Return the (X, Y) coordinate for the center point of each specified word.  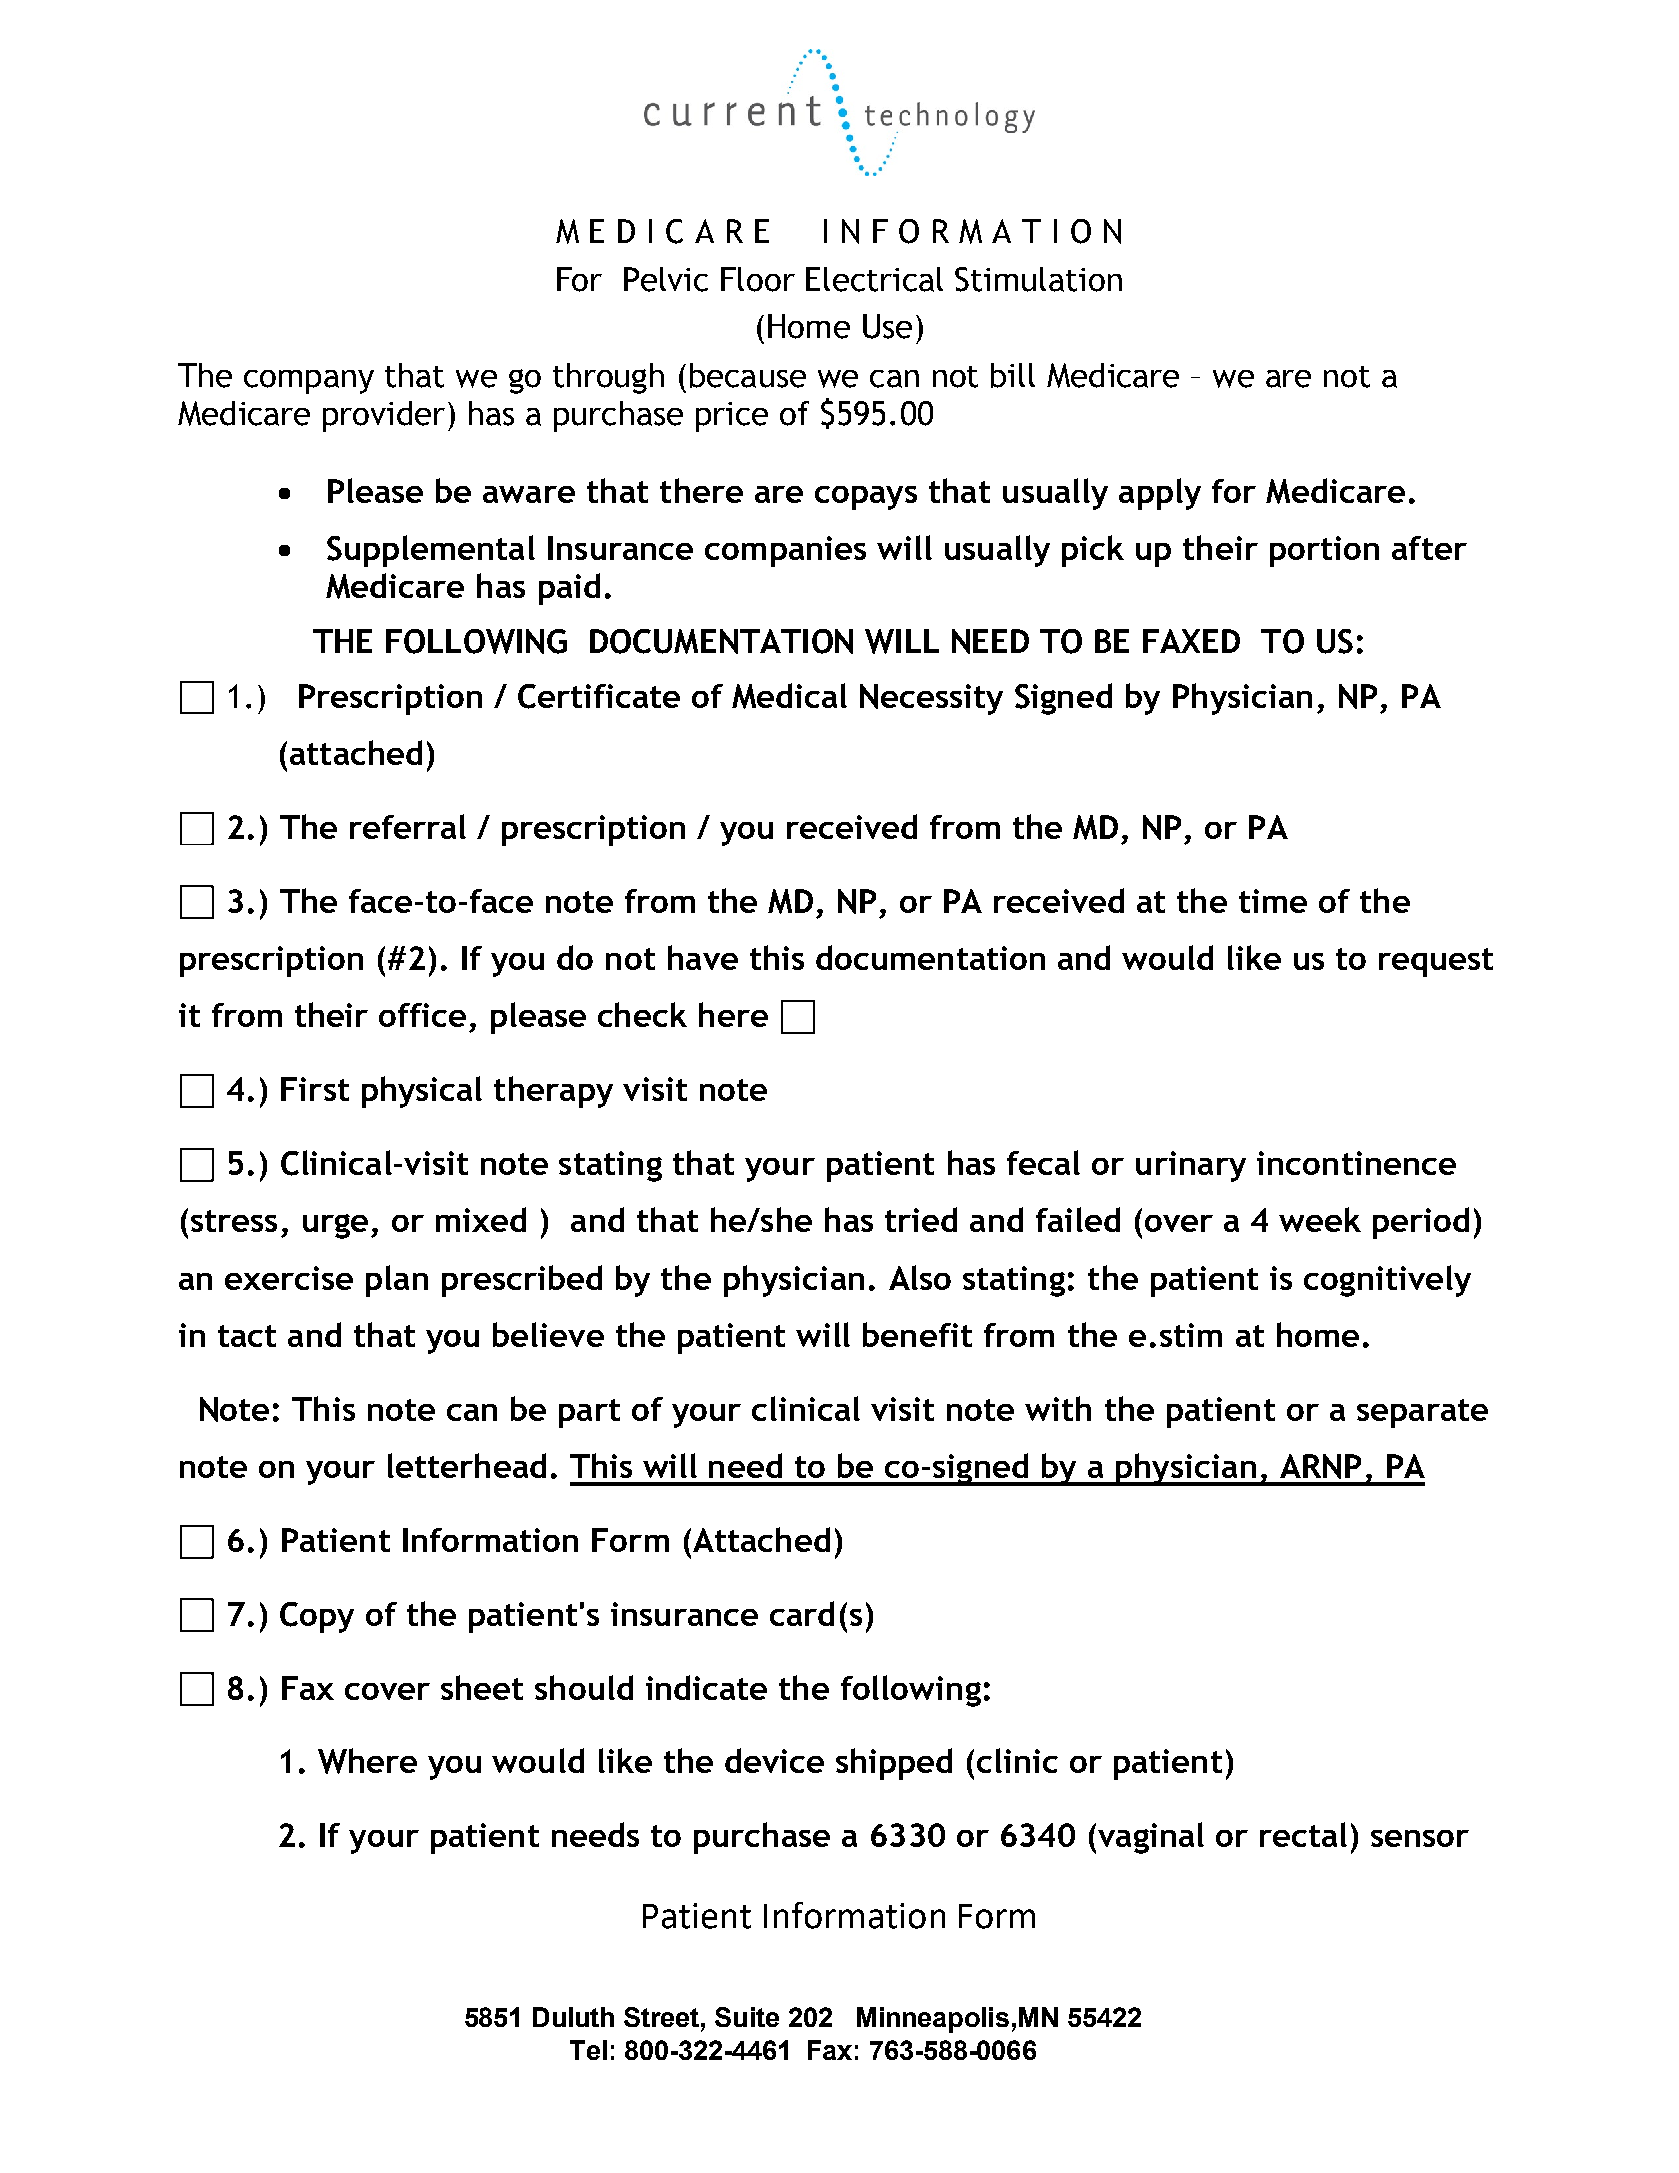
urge (335, 1226)
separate (1422, 1413)
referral (408, 826)
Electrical (874, 279)
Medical (789, 696)
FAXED (1191, 641)
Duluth (573, 2017)
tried (921, 1219)
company (309, 382)
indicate (706, 1687)
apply (1160, 494)
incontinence (1356, 1163)
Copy (317, 1617)
